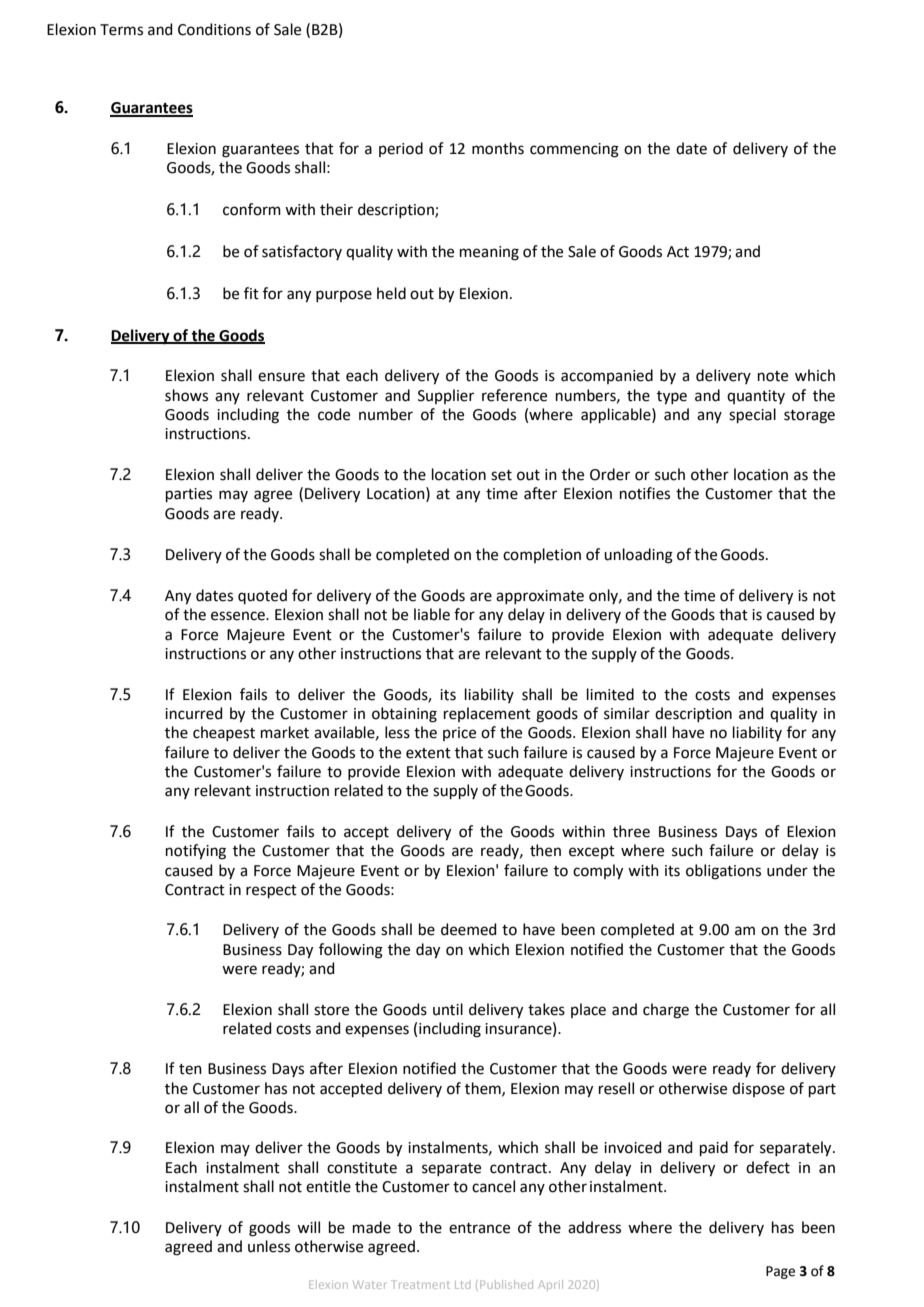 The width and height of the document is (924, 1307). I want to click on shows, so click(186, 395).
